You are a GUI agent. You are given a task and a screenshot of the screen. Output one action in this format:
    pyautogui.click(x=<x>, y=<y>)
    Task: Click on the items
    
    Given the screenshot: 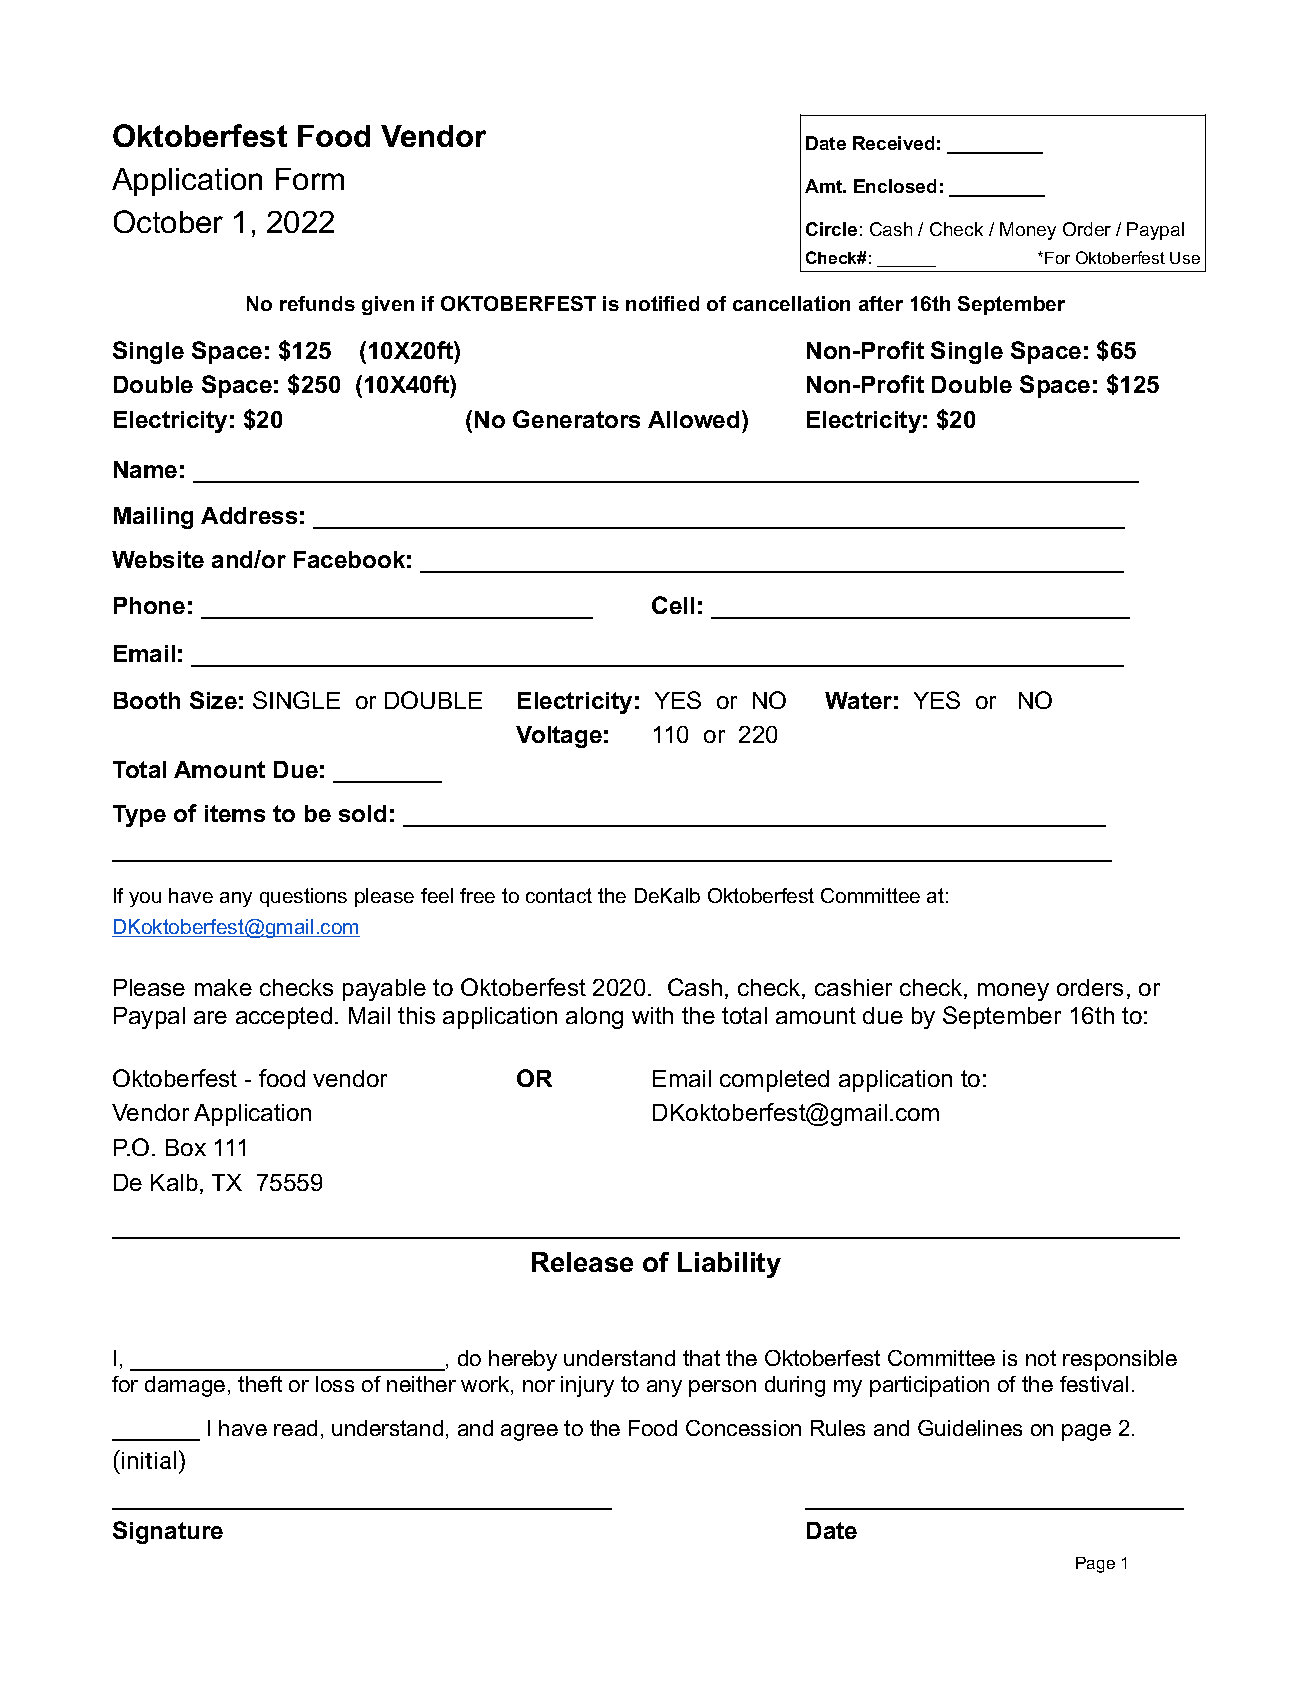 What is the action you would take?
    pyautogui.click(x=235, y=813)
